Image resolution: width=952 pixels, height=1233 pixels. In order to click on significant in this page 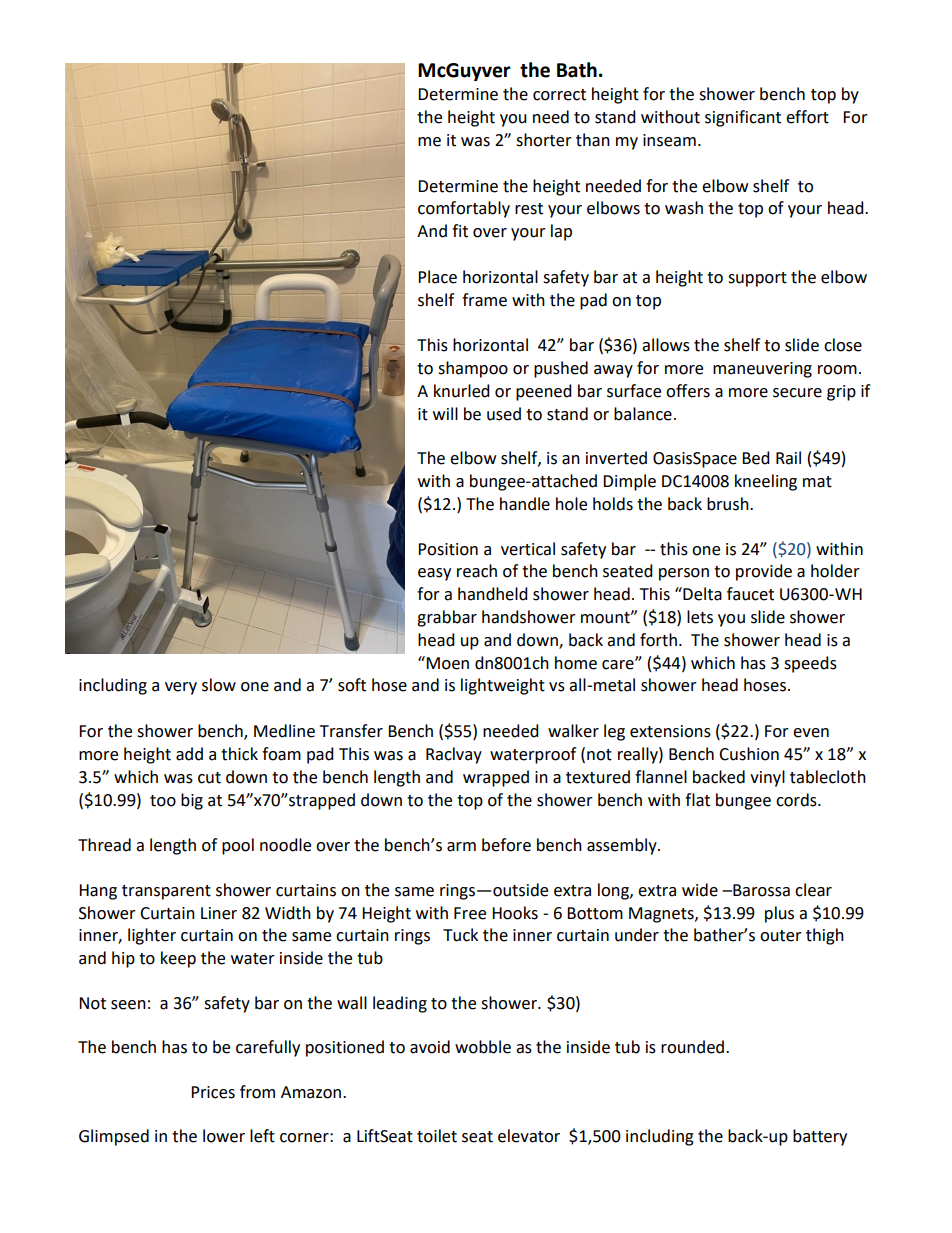, I will do `click(743, 118)`.
